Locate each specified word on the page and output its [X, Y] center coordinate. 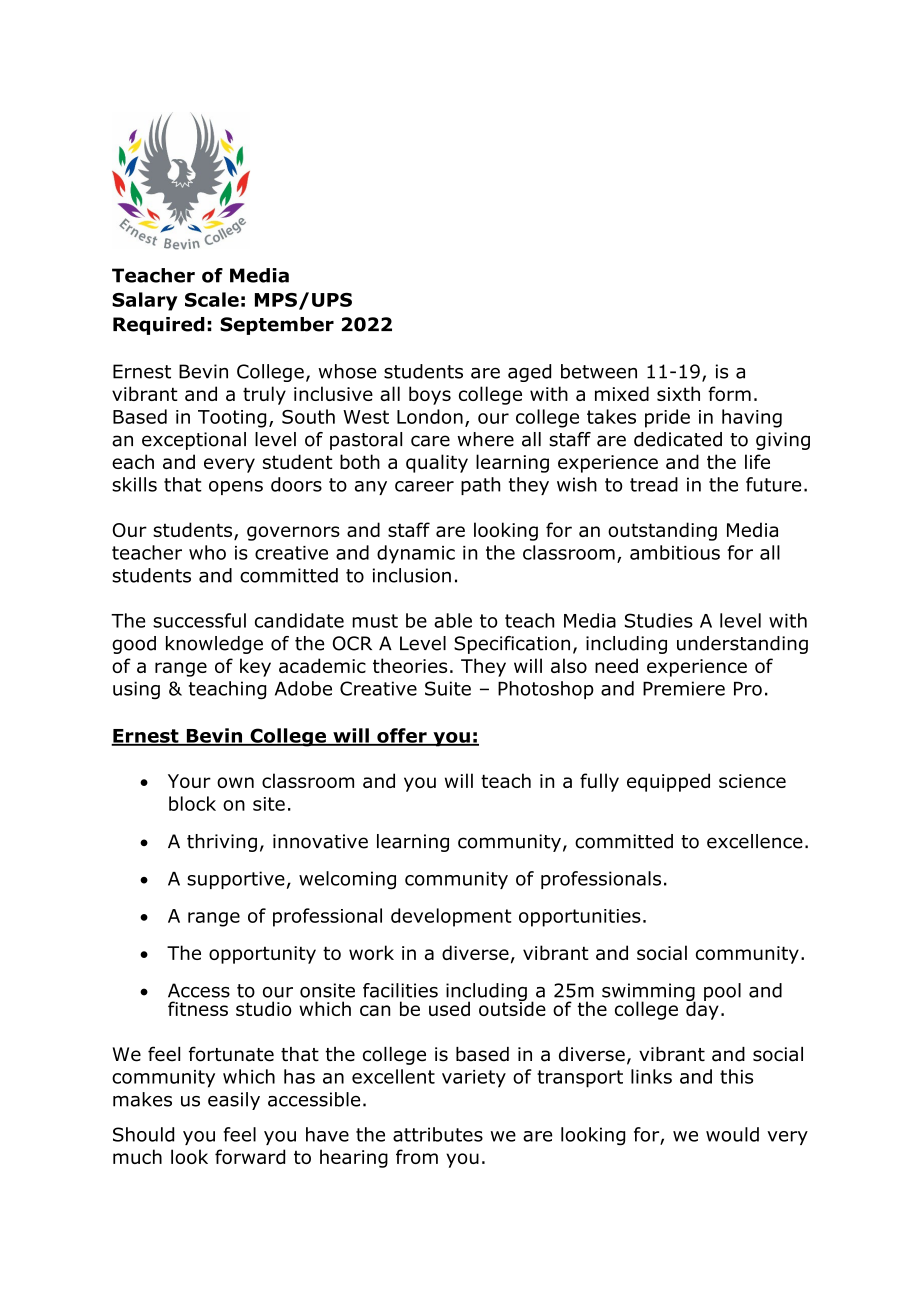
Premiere [684, 688]
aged [529, 373]
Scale [212, 299]
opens [236, 488]
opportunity [262, 955]
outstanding [662, 531]
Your [189, 781]
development [451, 917]
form [729, 393]
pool [722, 992]
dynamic [416, 554]
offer [402, 736]
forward [250, 1156]
